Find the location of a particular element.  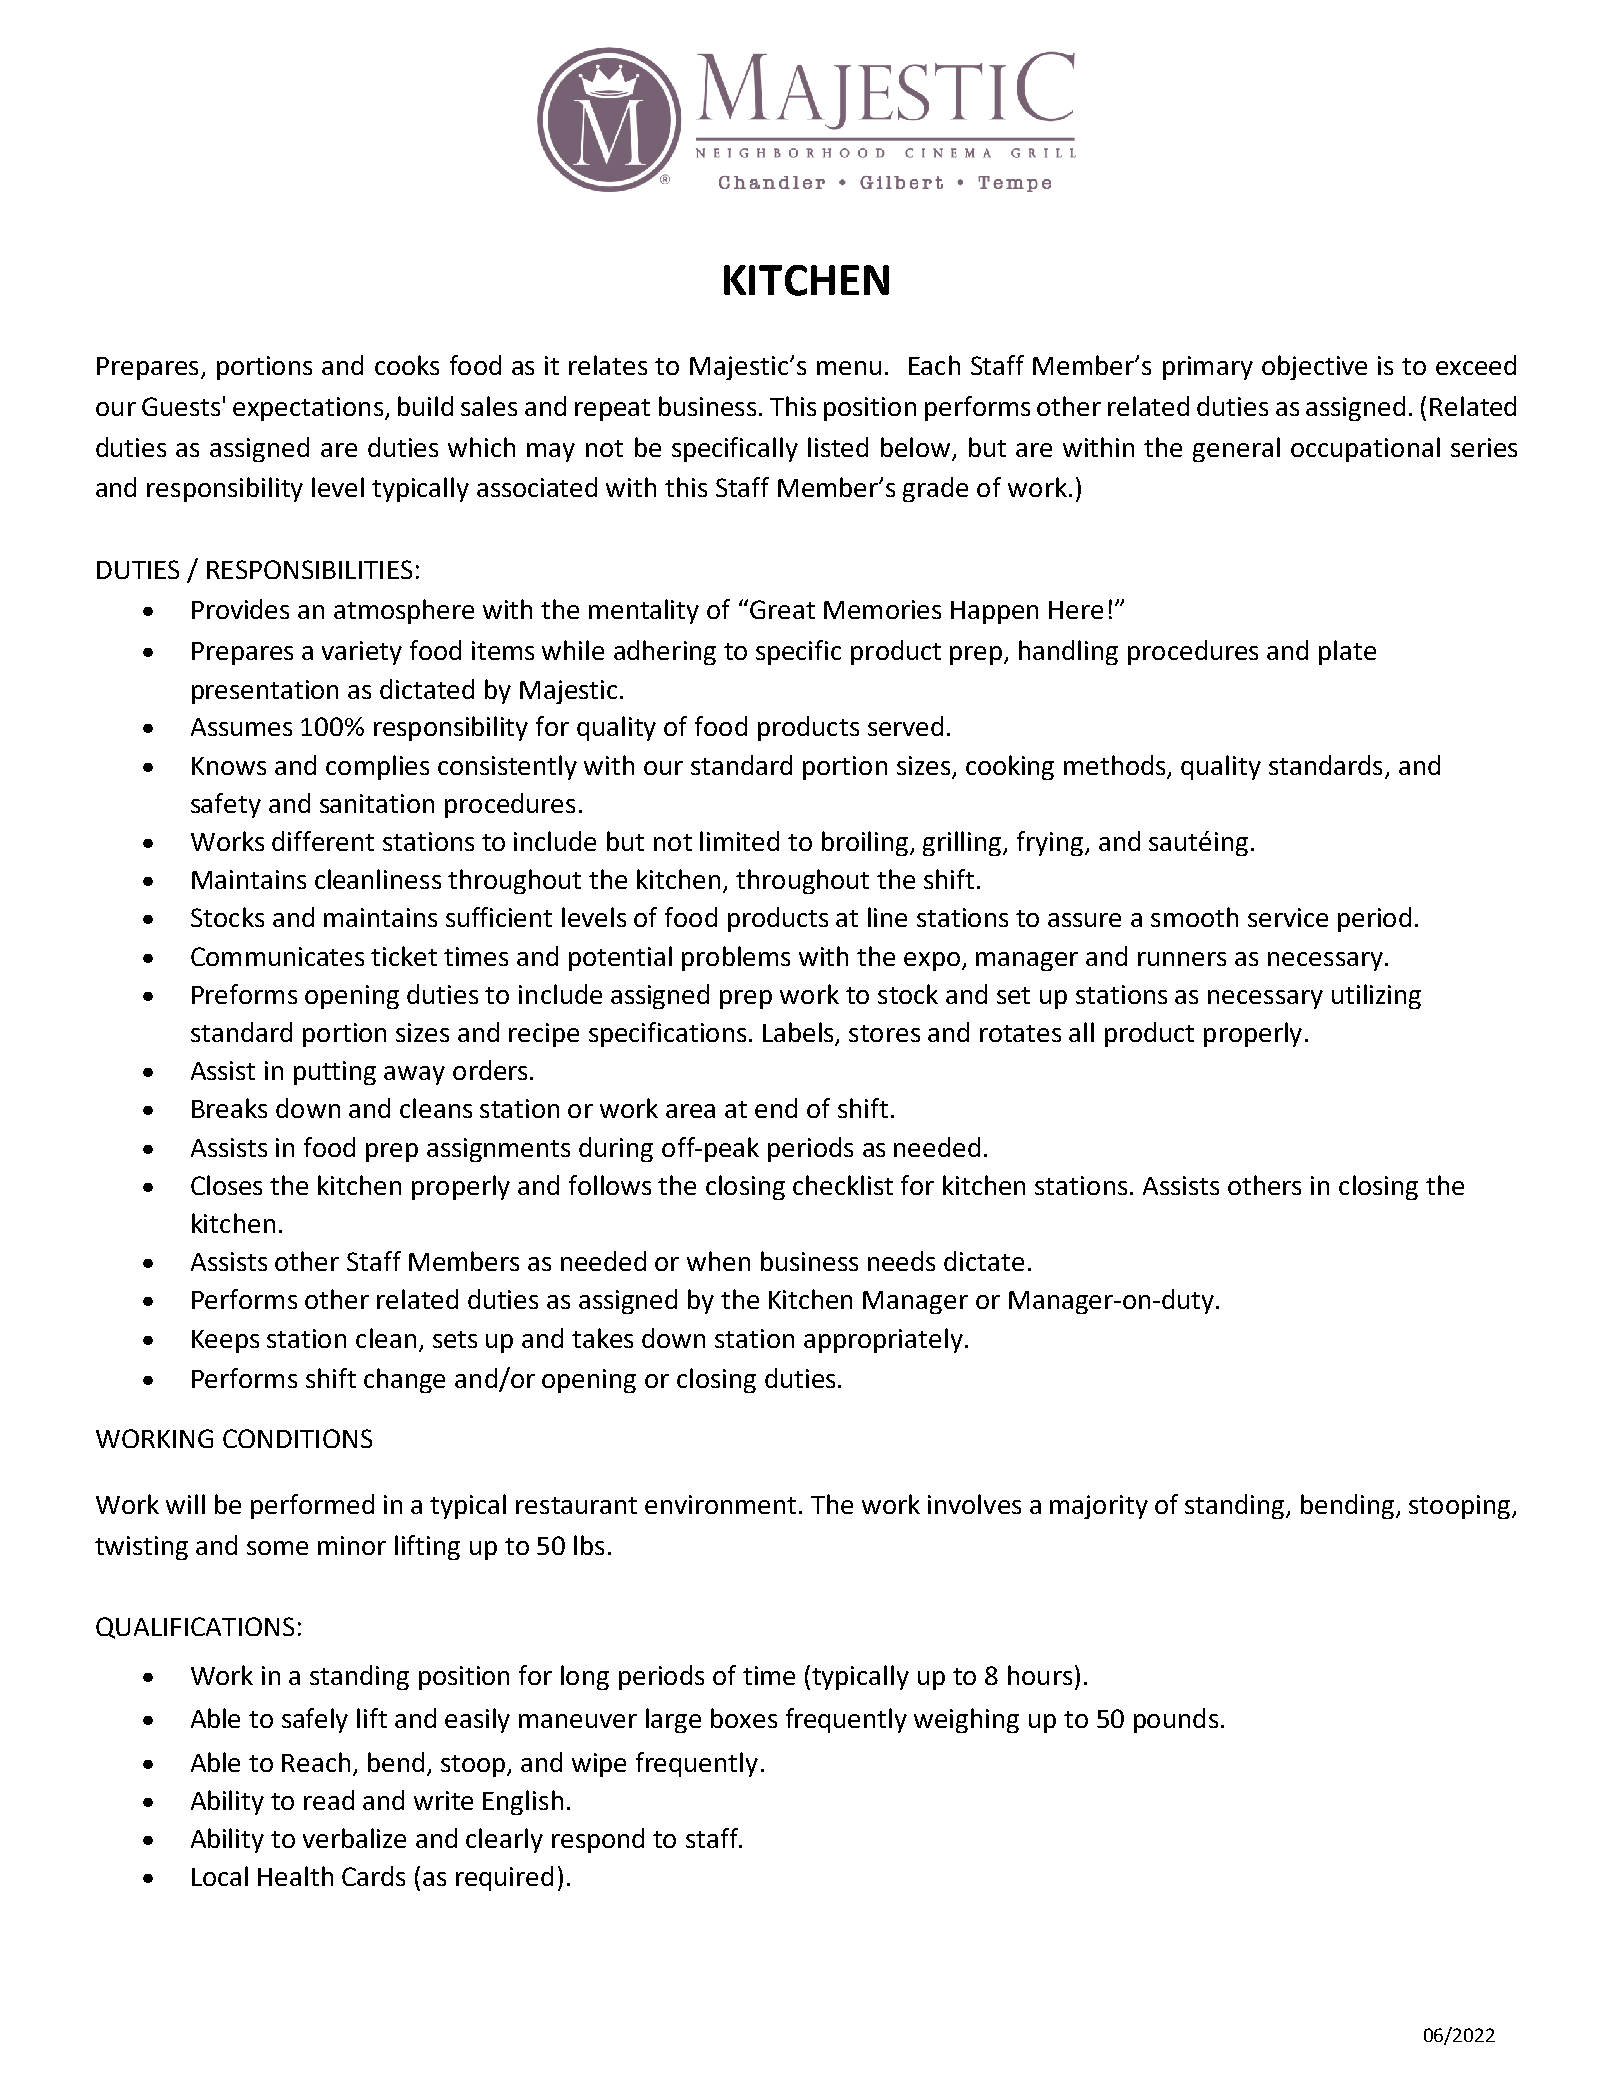

served is located at coordinates (905, 726).
